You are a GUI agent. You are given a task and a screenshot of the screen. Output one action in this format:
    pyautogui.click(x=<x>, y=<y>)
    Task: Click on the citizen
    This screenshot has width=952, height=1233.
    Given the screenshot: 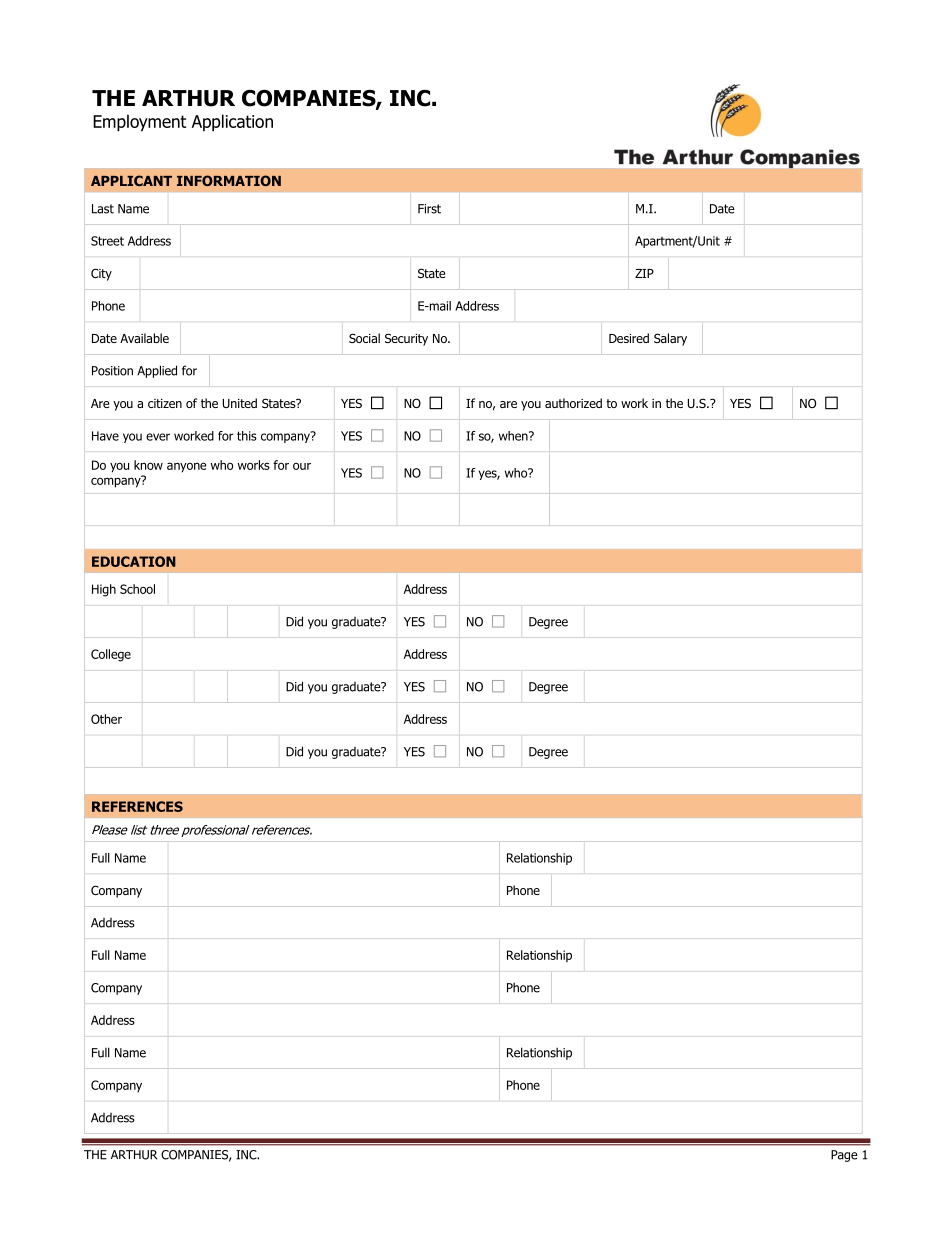 What is the action you would take?
    pyautogui.click(x=165, y=403)
